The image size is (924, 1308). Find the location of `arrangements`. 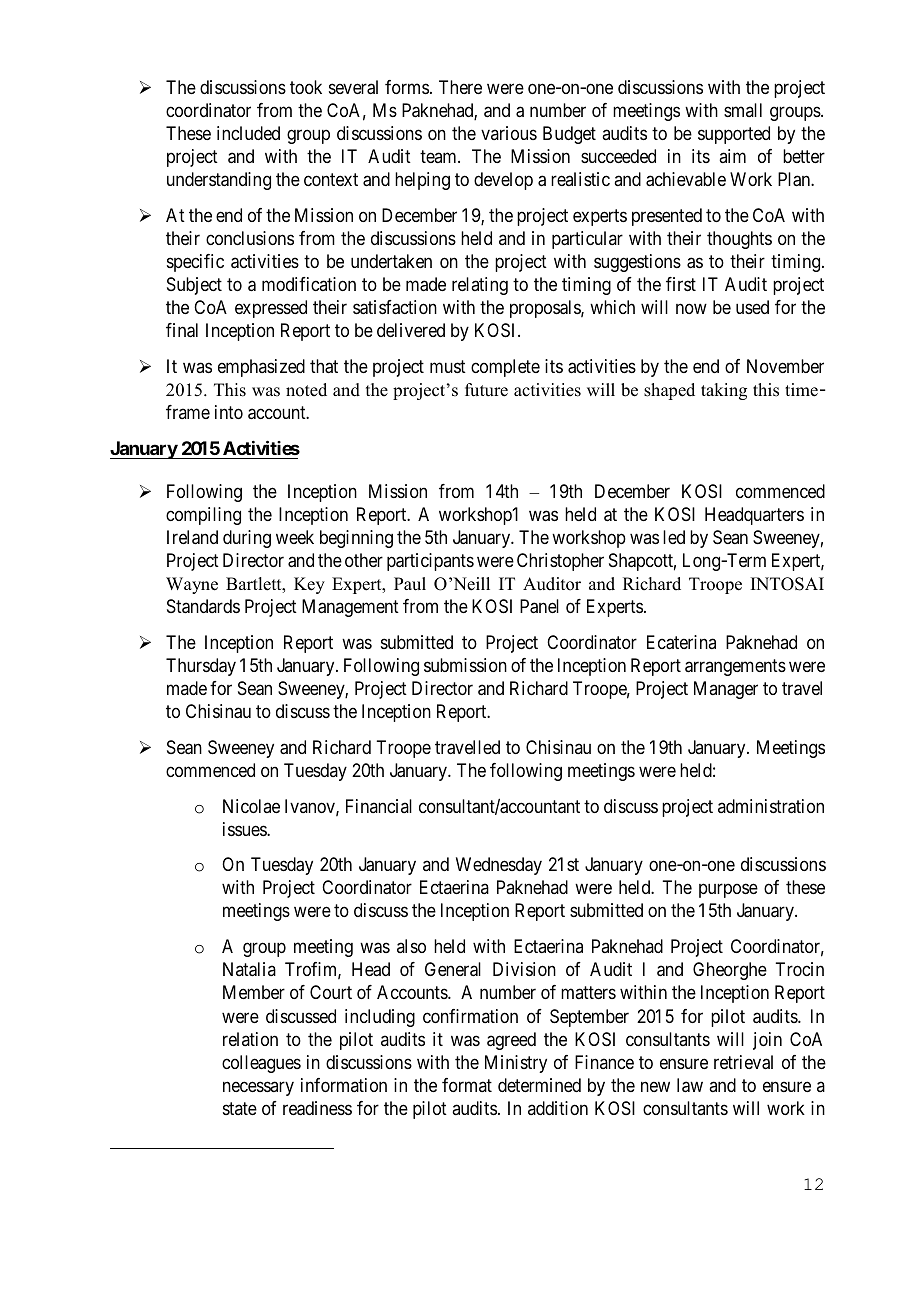

arrangements is located at coordinates (735, 667).
